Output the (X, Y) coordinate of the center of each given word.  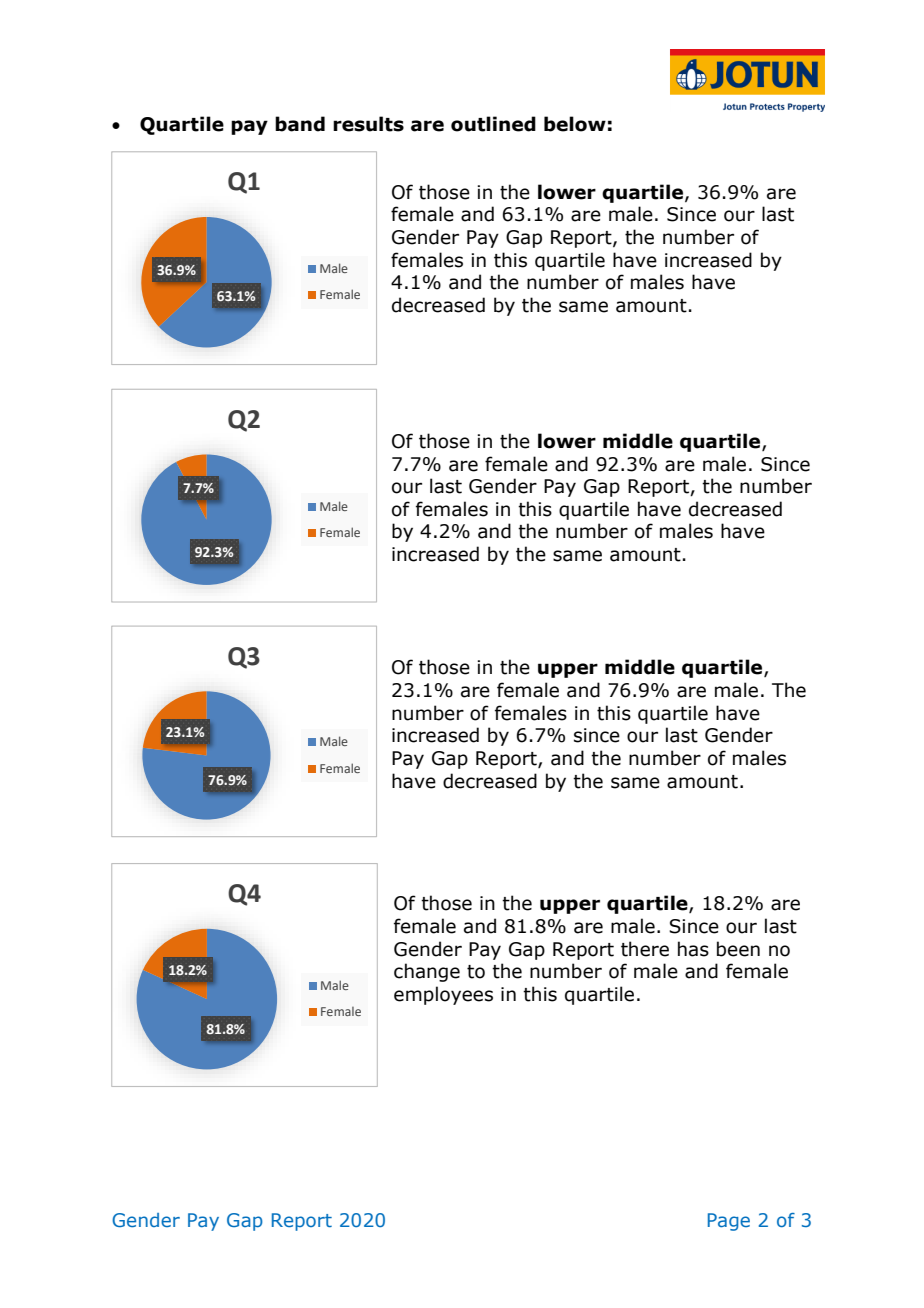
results (368, 124)
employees (443, 995)
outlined (493, 124)
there (645, 949)
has (693, 949)
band (300, 124)
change (427, 972)
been (738, 949)
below (575, 124)
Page (729, 1222)
